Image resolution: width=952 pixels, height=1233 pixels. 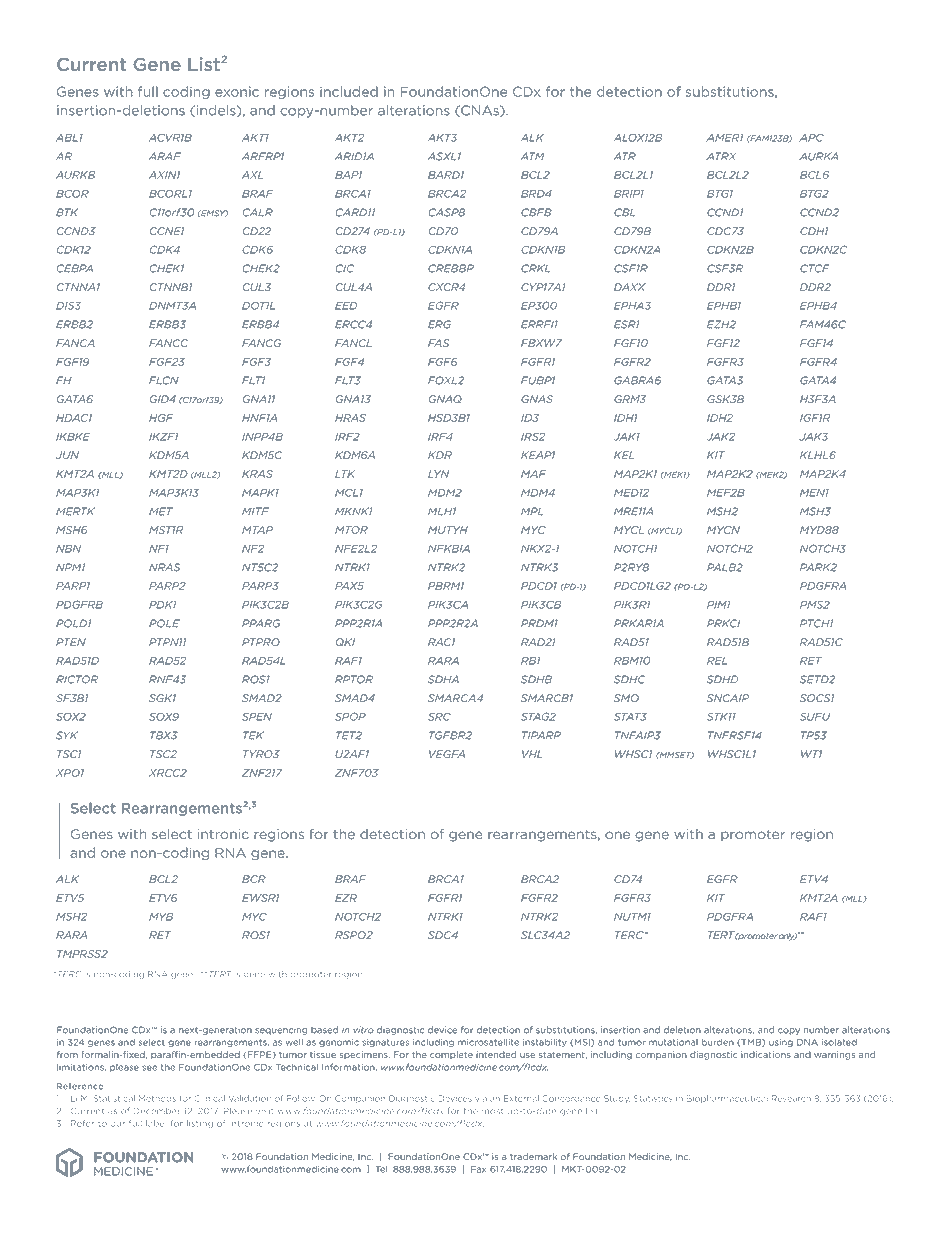 What do you see at coordinates (439, 716) in the image?
I see `SRC` at bounding box center [439, 716].
